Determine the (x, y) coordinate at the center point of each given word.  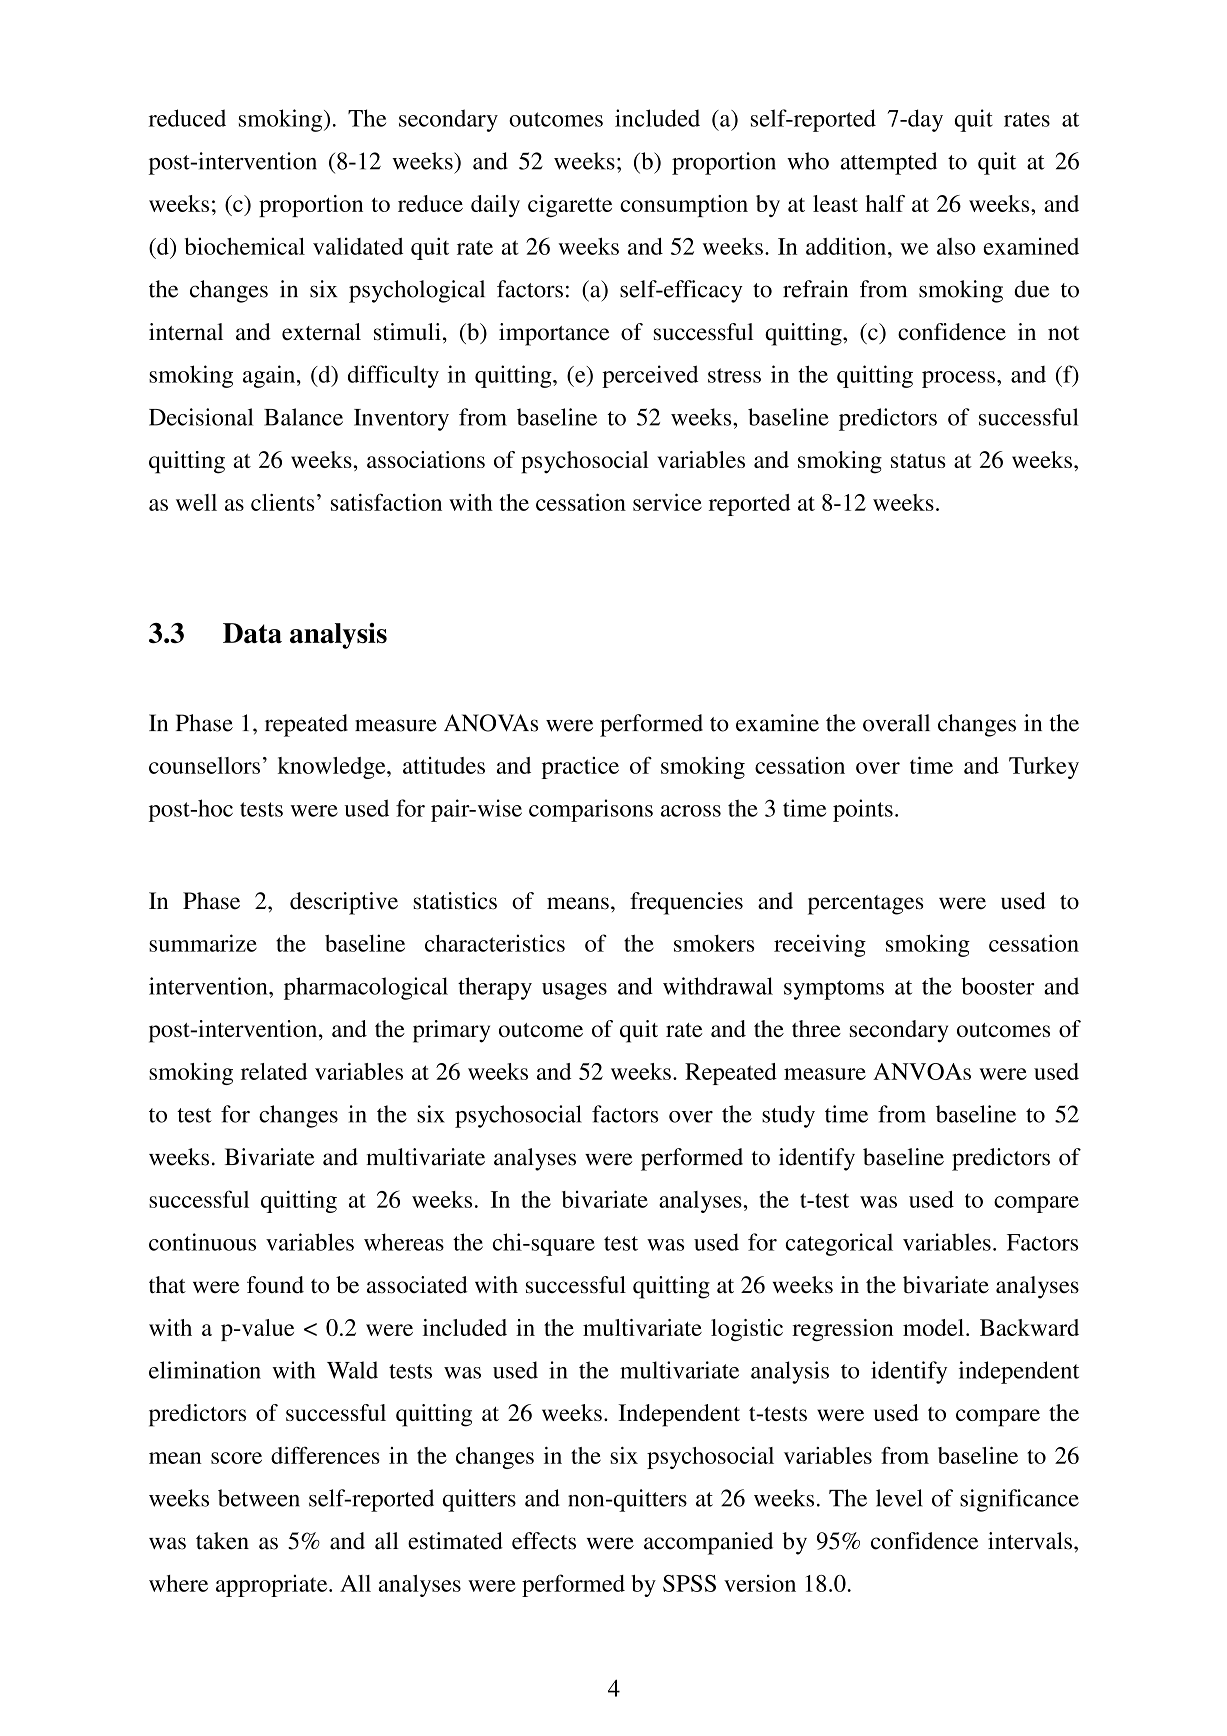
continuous (202, 1242)
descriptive (344, 903)
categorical (839, 1244)
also (956, 246)
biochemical (245, 246)
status (918, 461)
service (667, 502)
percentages (865, 905)
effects (544, 1541)
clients (283, 502)
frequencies (686, 903)
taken (222, 1541)
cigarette (570, 206)
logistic (747, 1330)
